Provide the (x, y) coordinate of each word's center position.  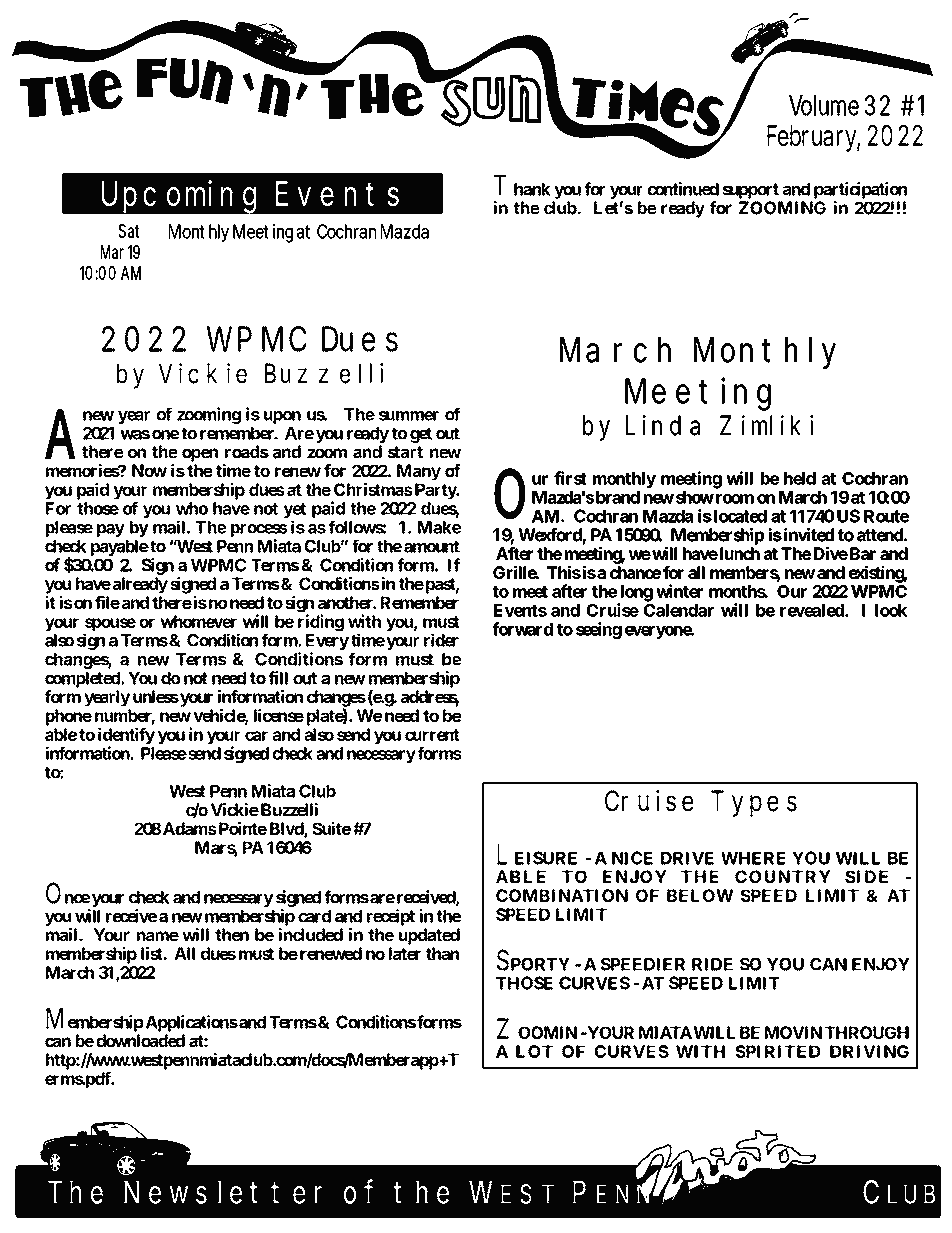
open (200, 455)
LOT (534, 1051)
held (800, 478)
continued (683, 189)
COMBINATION (562, 895)
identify (126, 737)
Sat (129, 231)
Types (754, 803)
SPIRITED (777, 1051)
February (814, 138)
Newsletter (223, 1192)
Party (435, 491)
